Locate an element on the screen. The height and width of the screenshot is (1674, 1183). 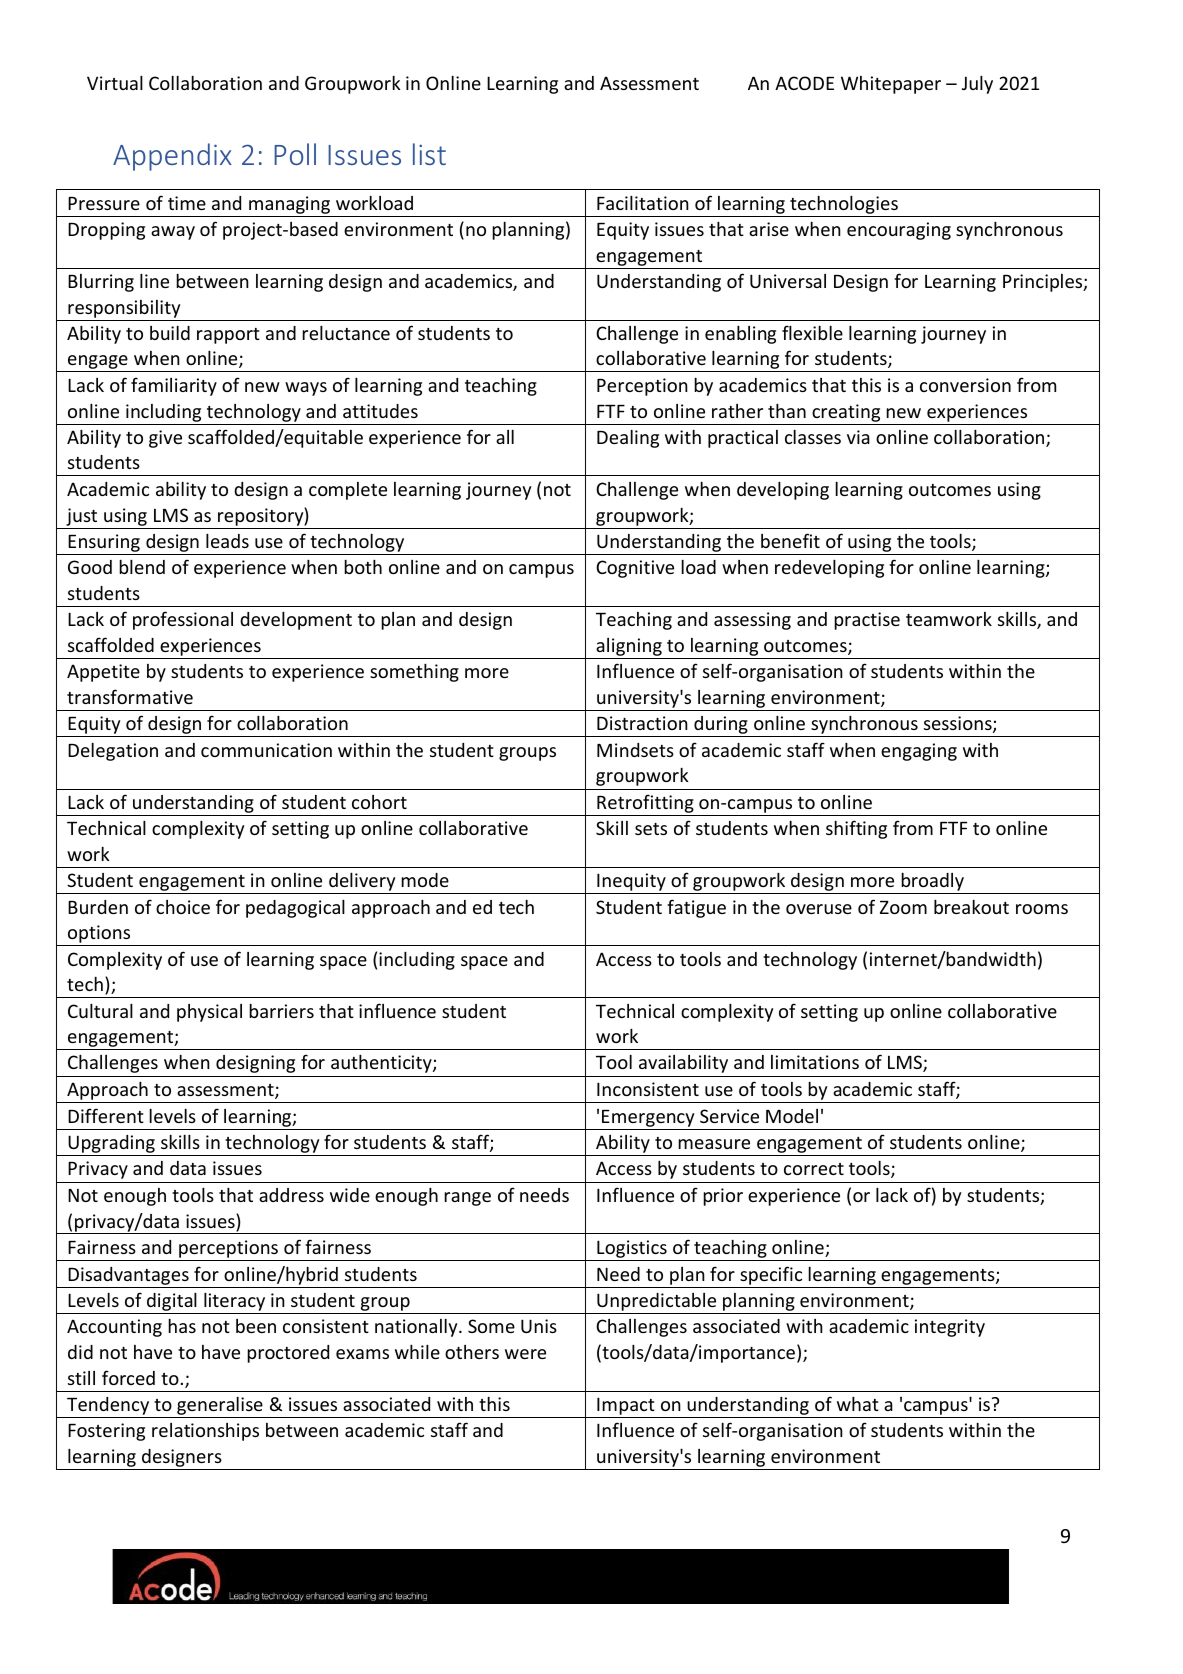
Appendix is located at coordinates (172, 157).
